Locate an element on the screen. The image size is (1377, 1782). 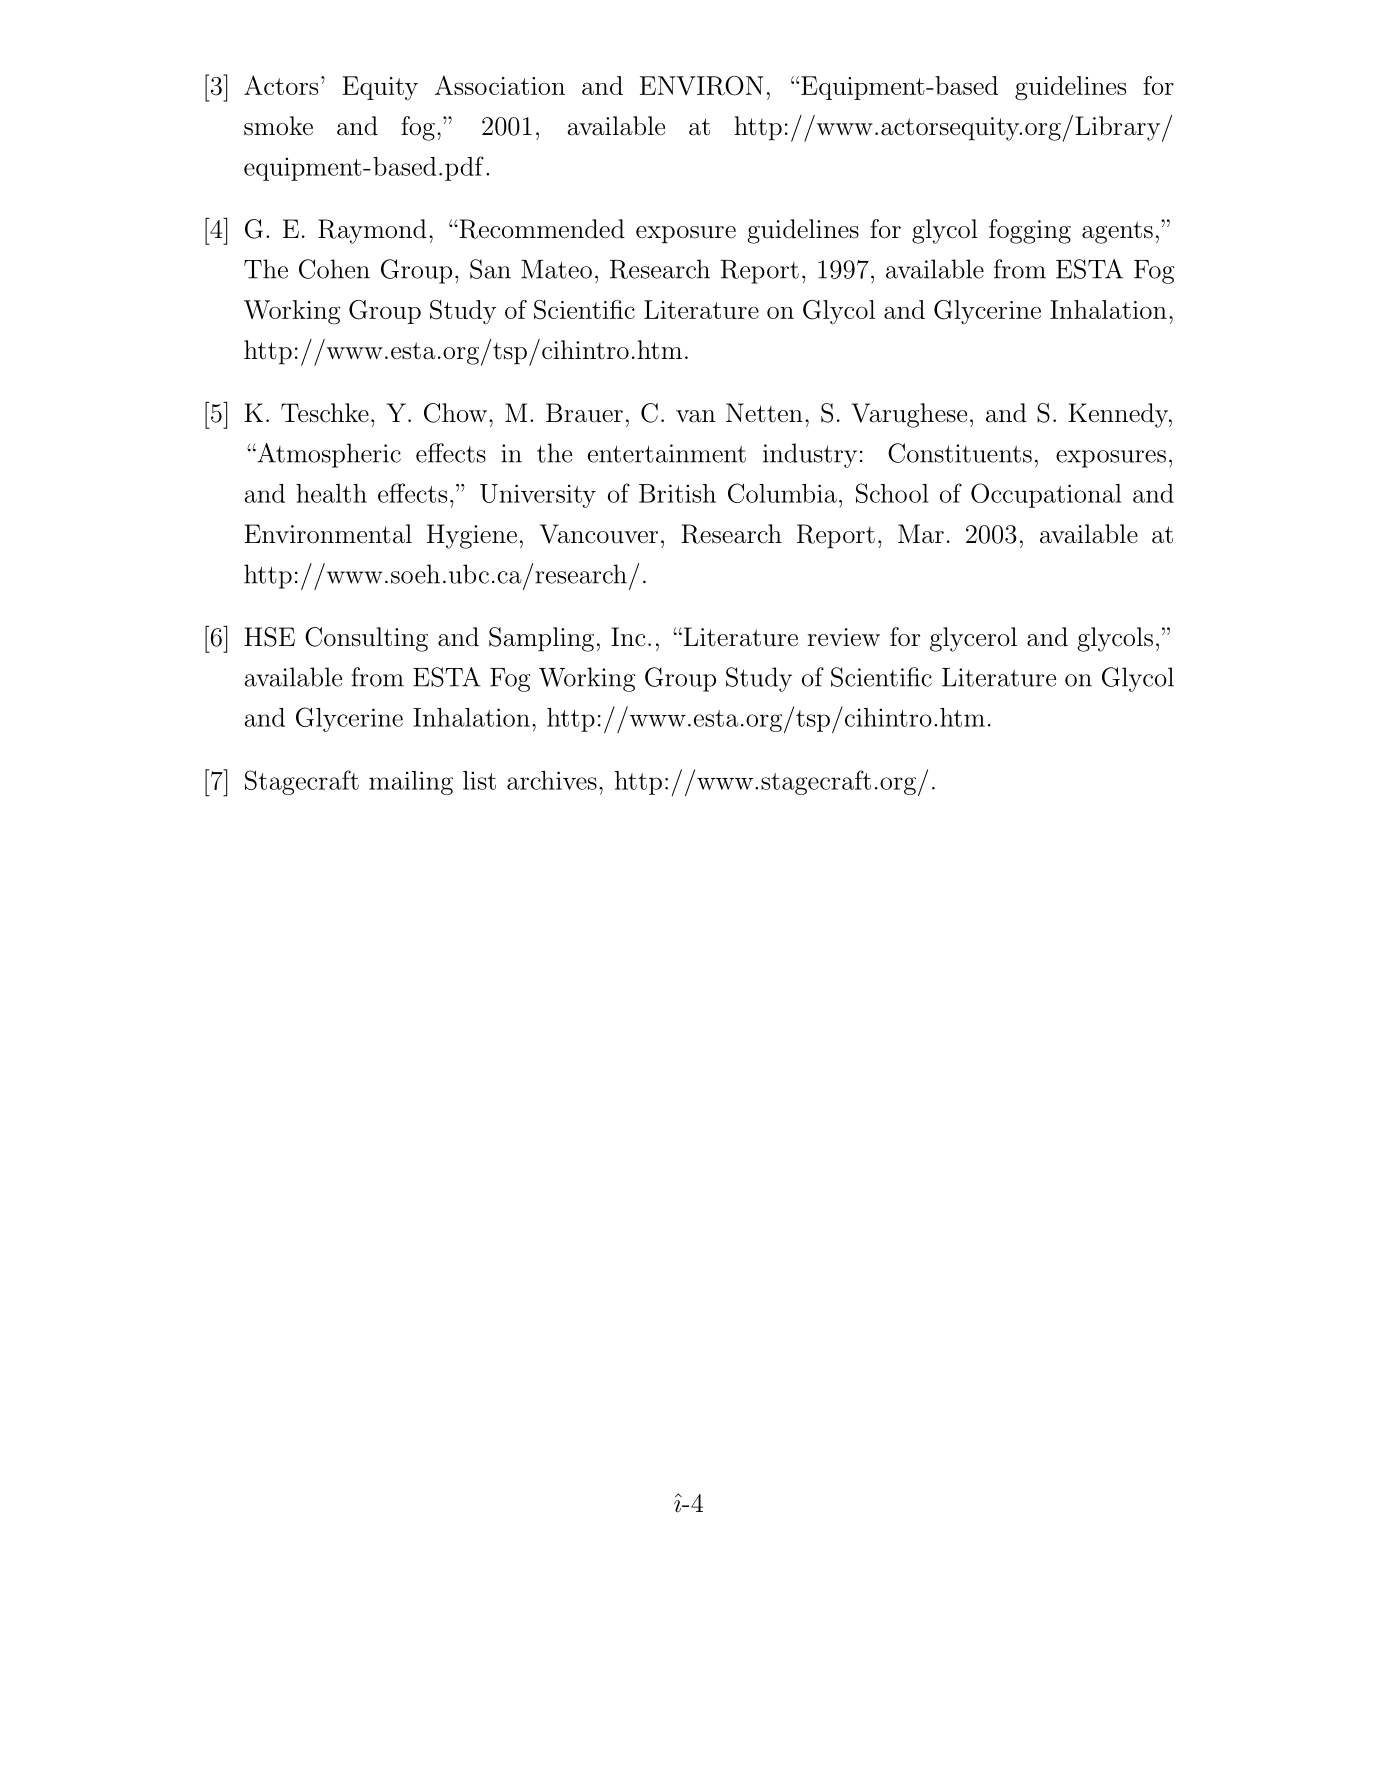
mailing is located at coordinates (411, 783).
